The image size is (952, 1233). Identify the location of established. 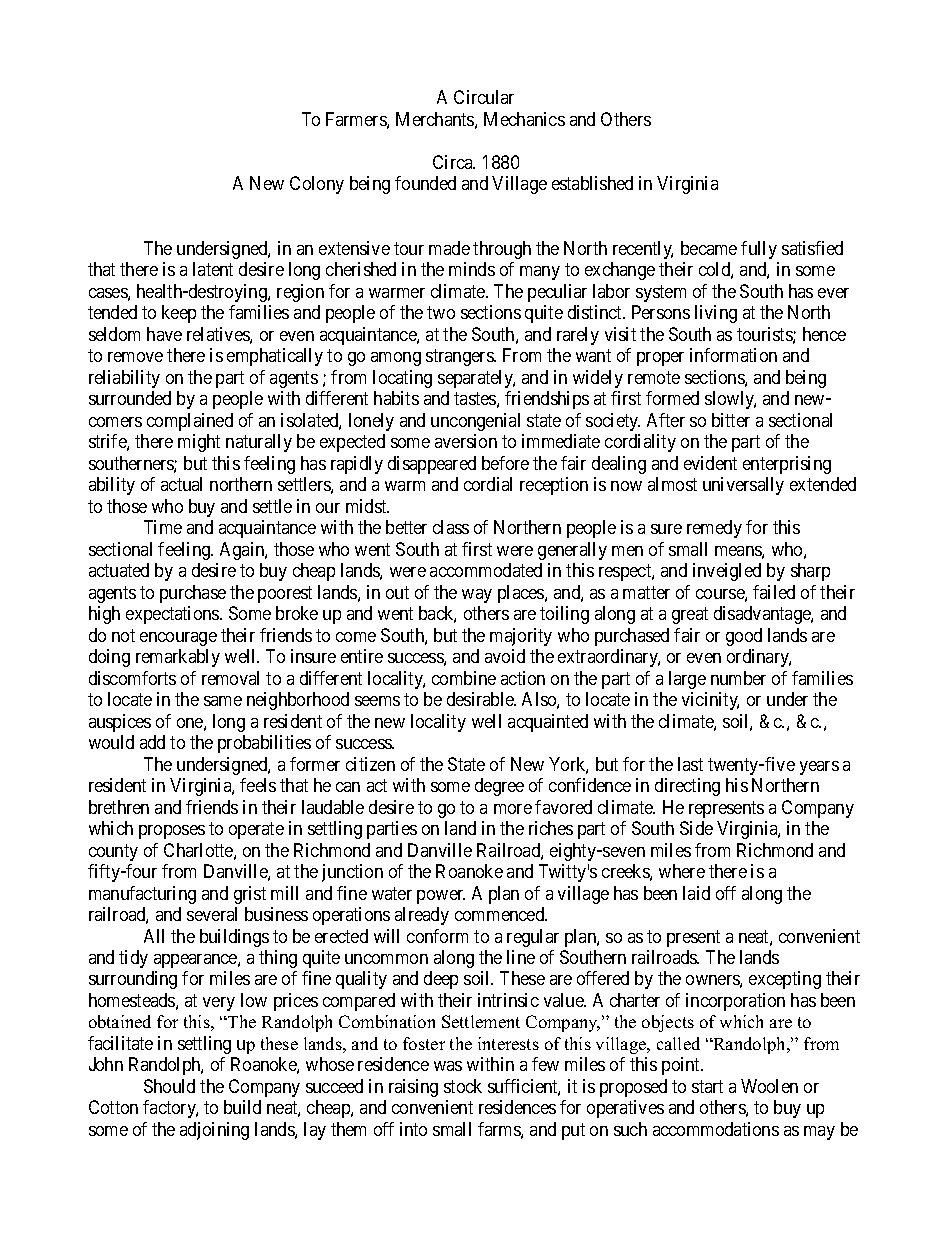
(592, 183).
